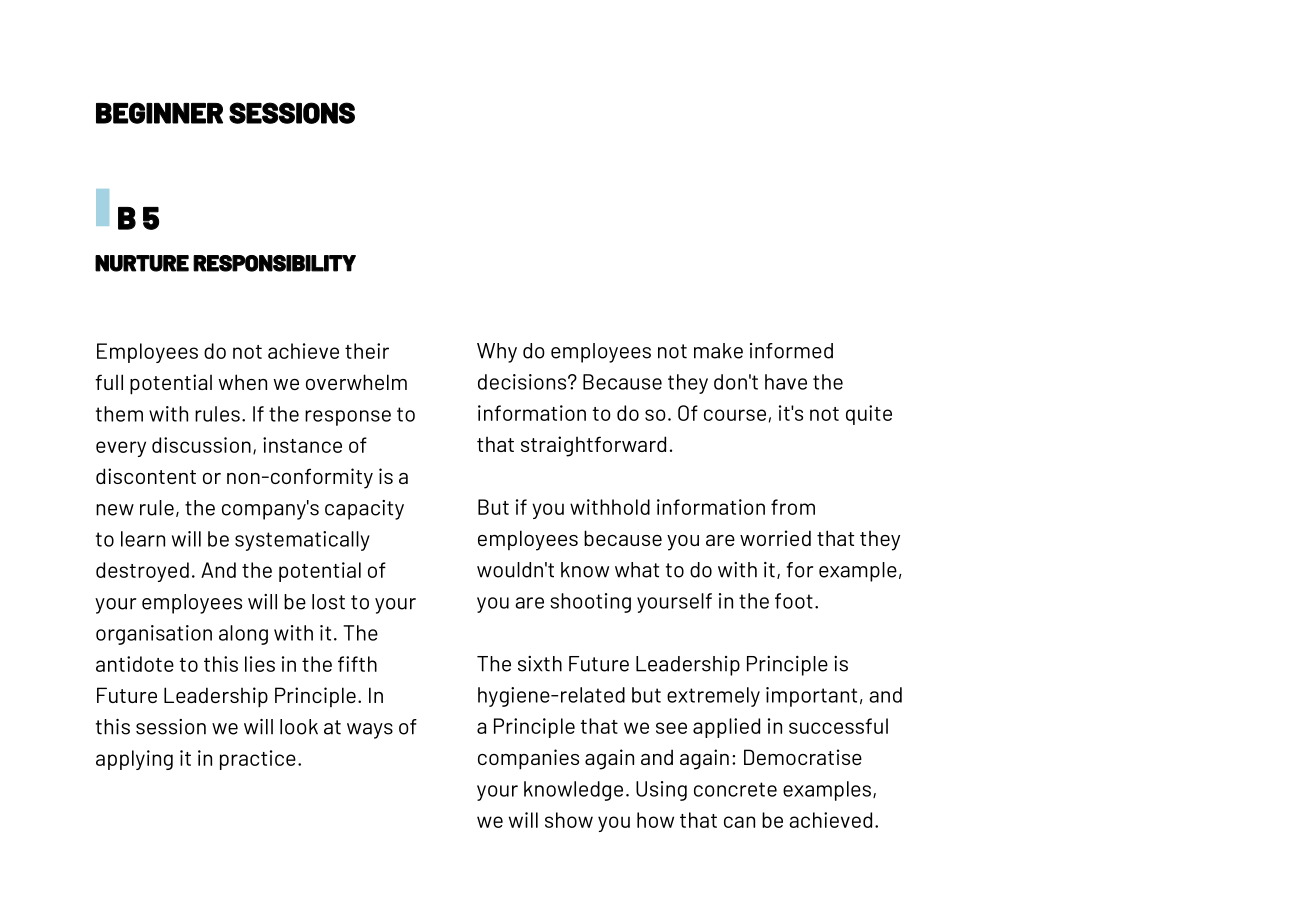 This document has height=924, width=1308. What do you see at coordinates (243, 635) in the document?
I see `along` at bounding box center [243, 635].
